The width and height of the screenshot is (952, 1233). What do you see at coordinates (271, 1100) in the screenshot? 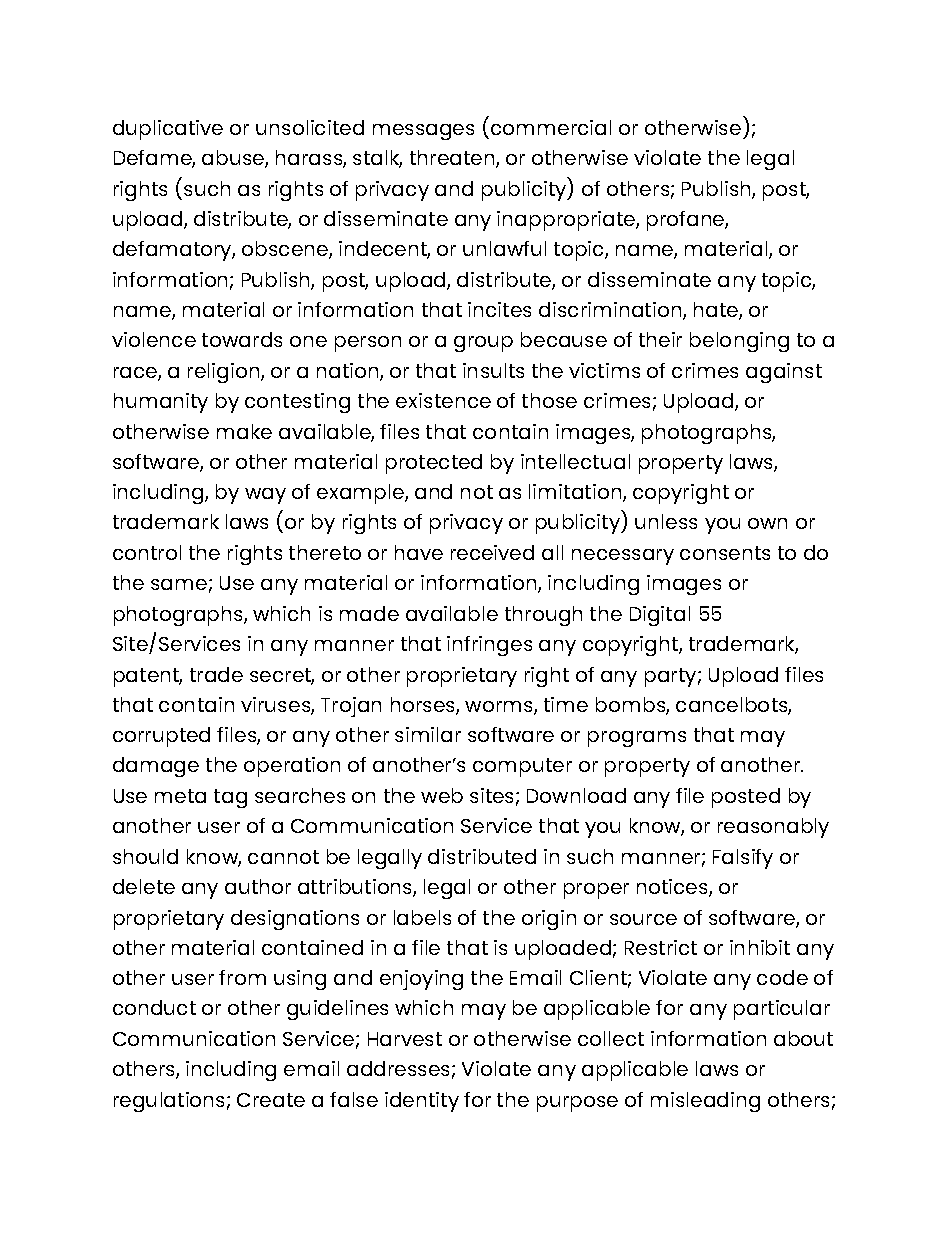
I see `Create` at bounding box center [271, 1100].
